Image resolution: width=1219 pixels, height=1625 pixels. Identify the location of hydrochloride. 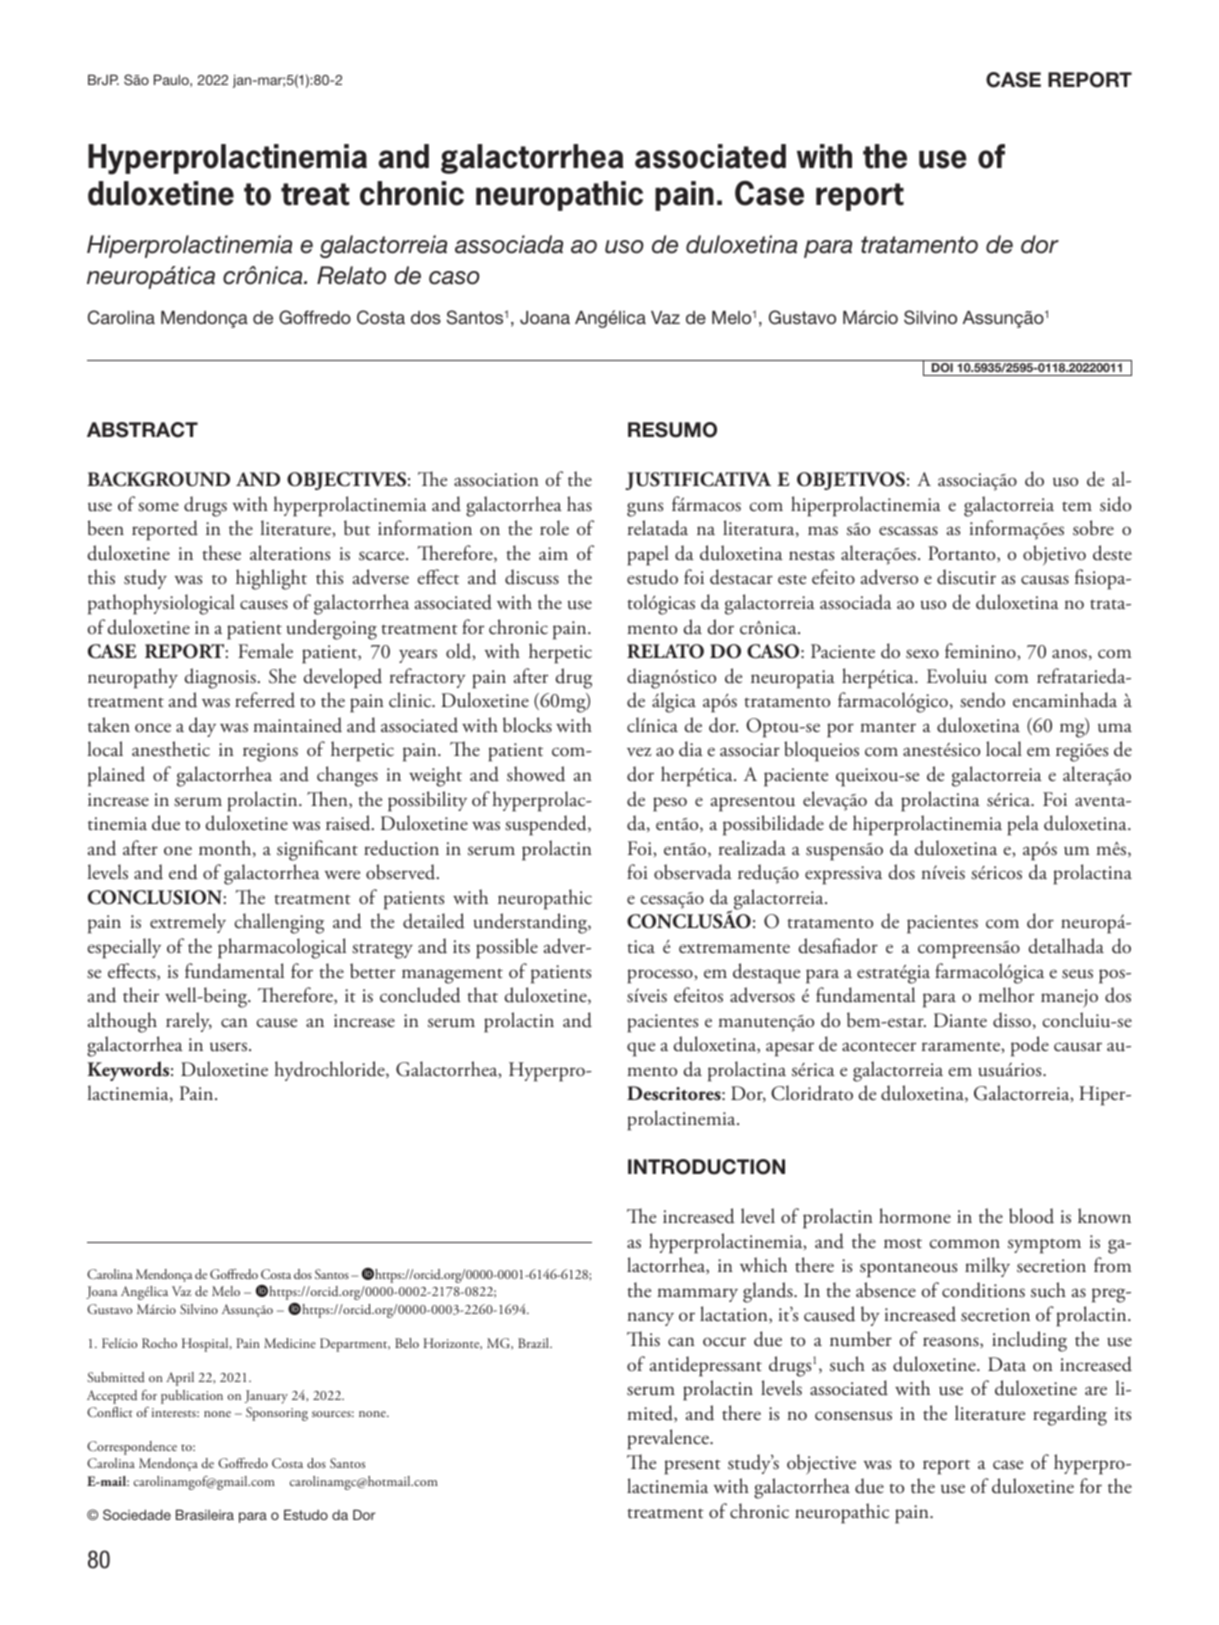
(330, 1071).
